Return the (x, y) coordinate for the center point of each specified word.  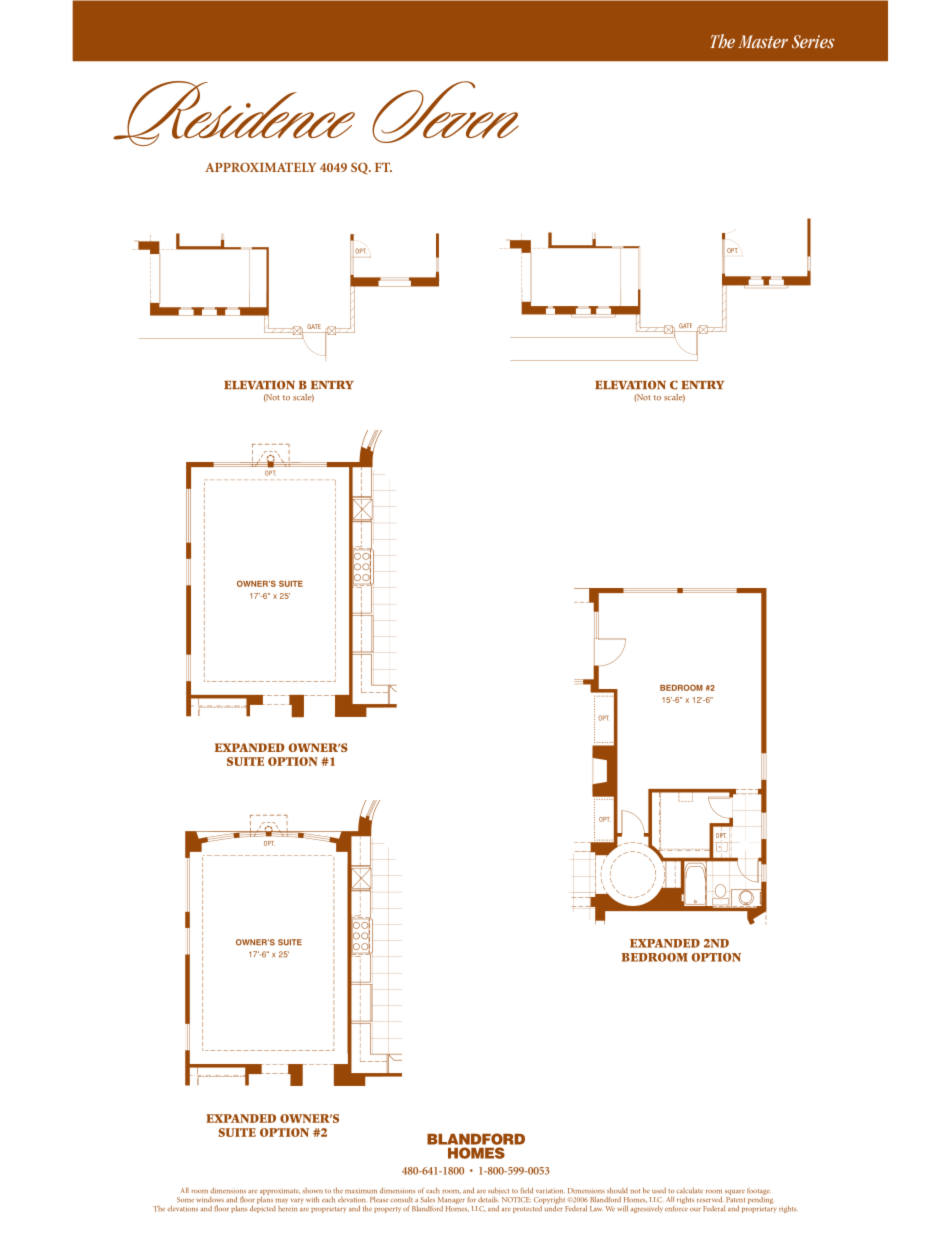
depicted (263, 1208)
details (488, 1199)
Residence (234, 113)
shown (312, 1190)
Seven (445, 112)
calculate (689, 1190)
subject (499, 1192)
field (527, 1190)
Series (813, 41)
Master (763, 41)
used (659, 1190)
